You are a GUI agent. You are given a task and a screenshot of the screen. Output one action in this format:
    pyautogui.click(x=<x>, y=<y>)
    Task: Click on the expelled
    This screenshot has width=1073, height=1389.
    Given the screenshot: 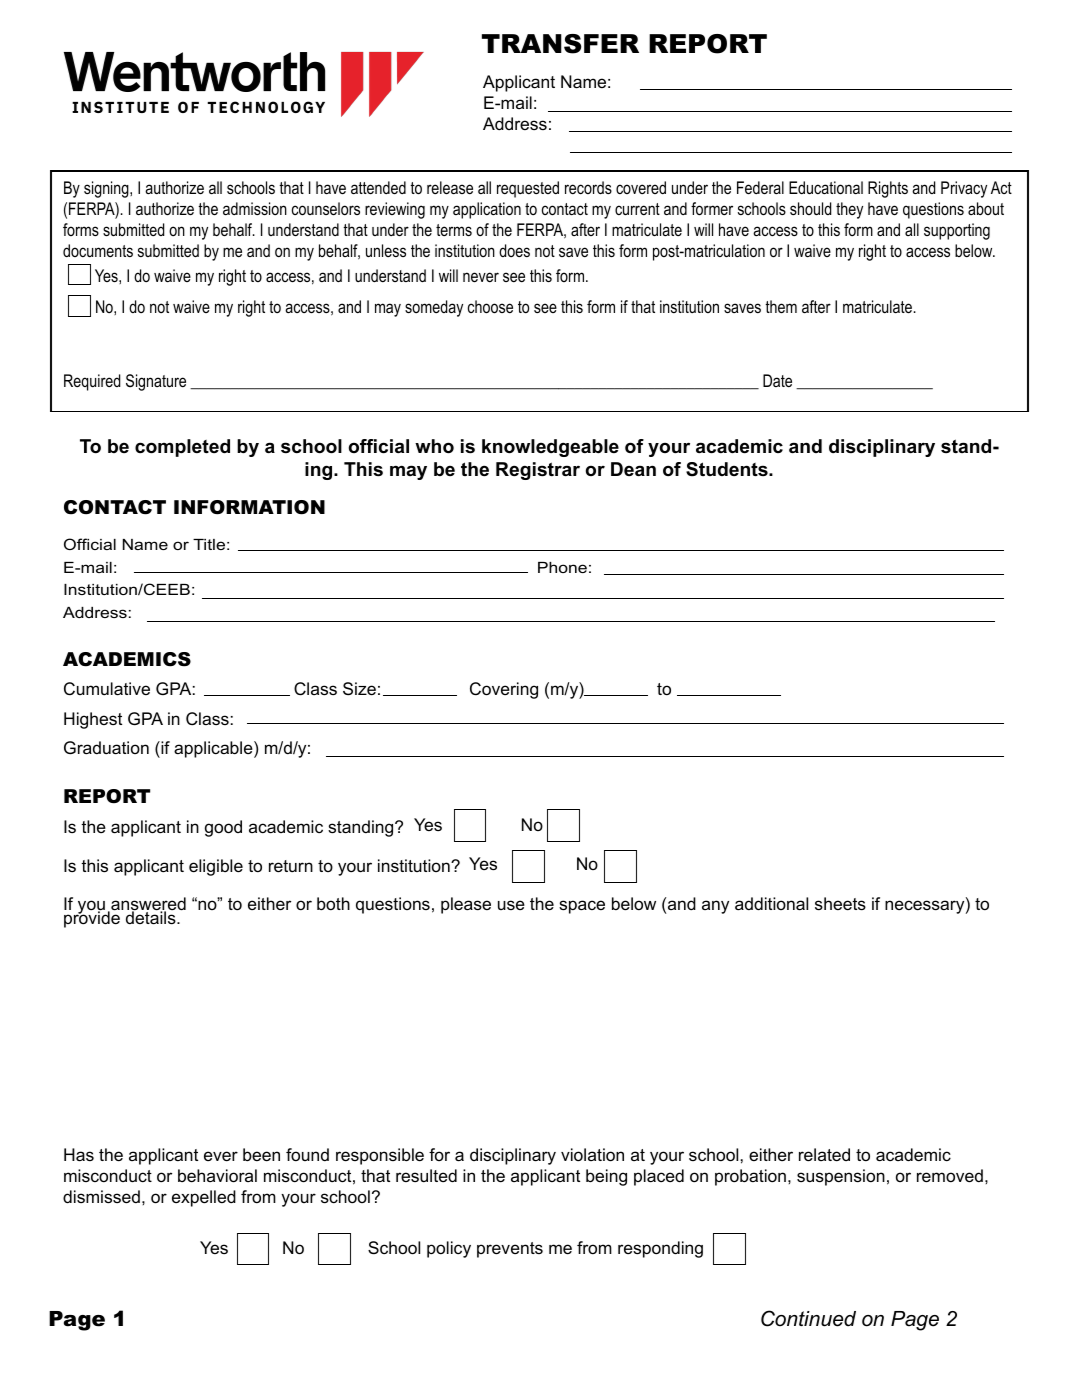 What is the action you would take?
    pyautogui.click(x=204, y=1198)
